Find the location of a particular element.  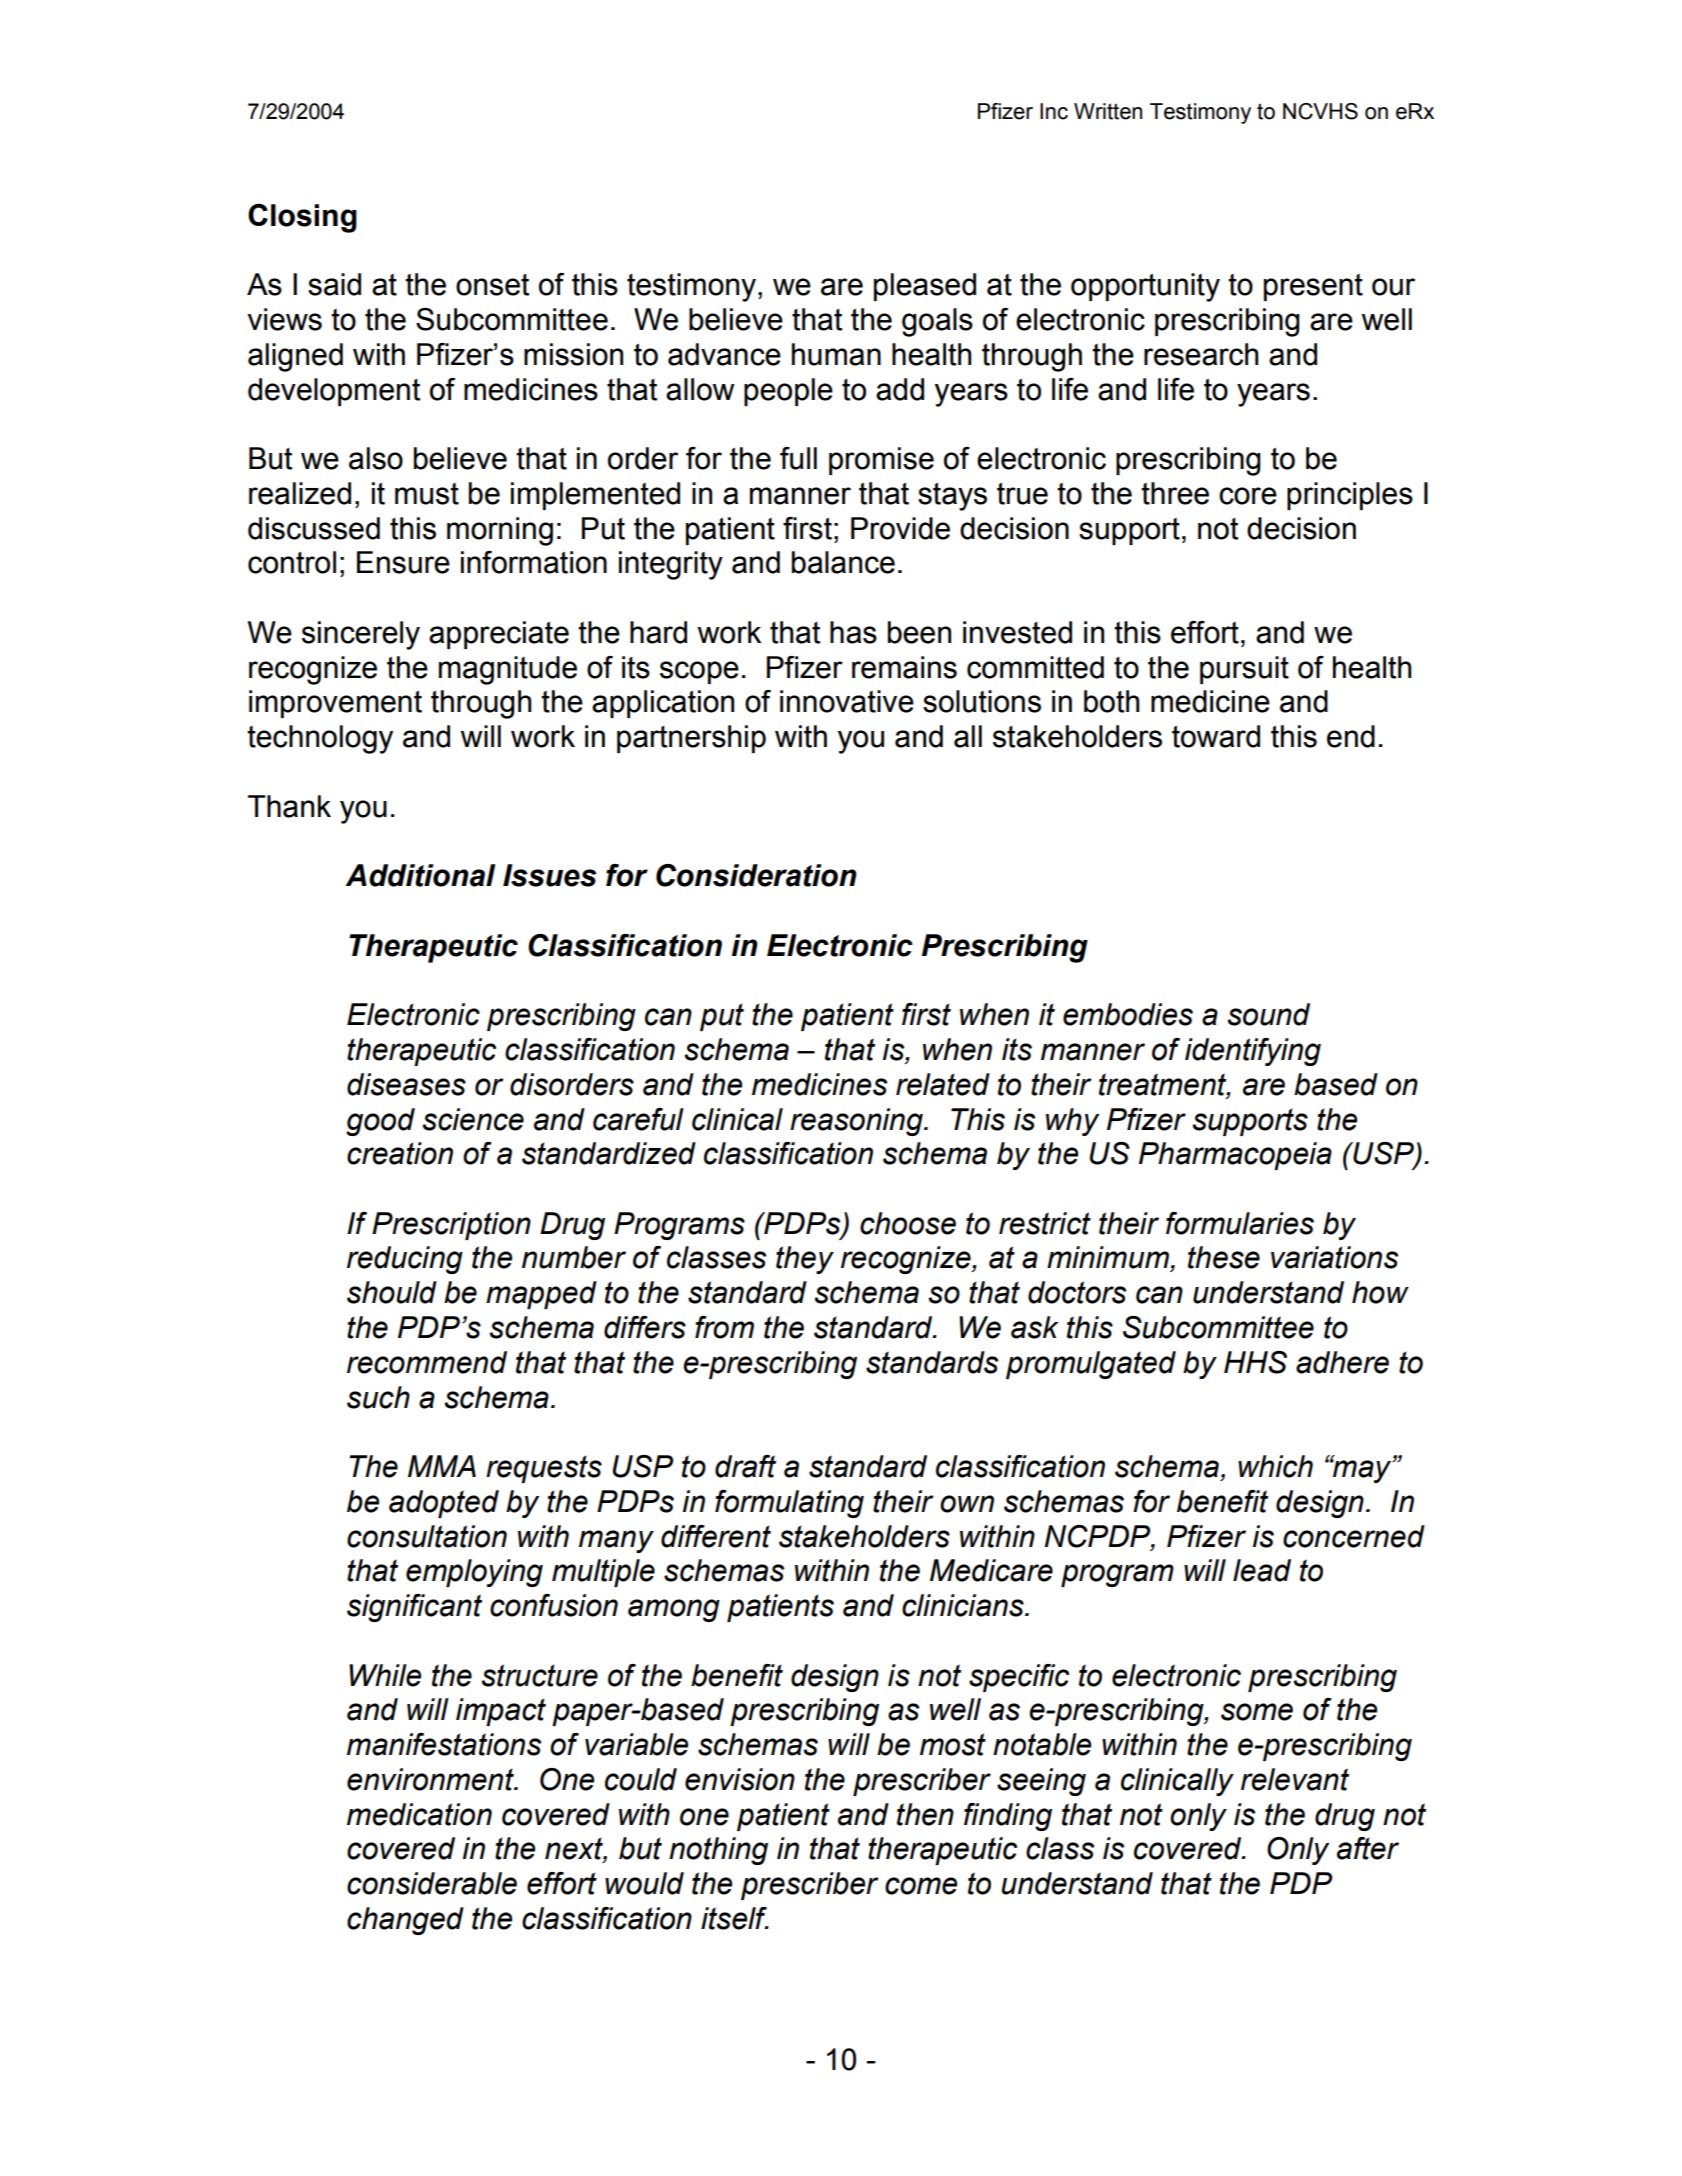

considerable is located at coordinates (432, 1883).
